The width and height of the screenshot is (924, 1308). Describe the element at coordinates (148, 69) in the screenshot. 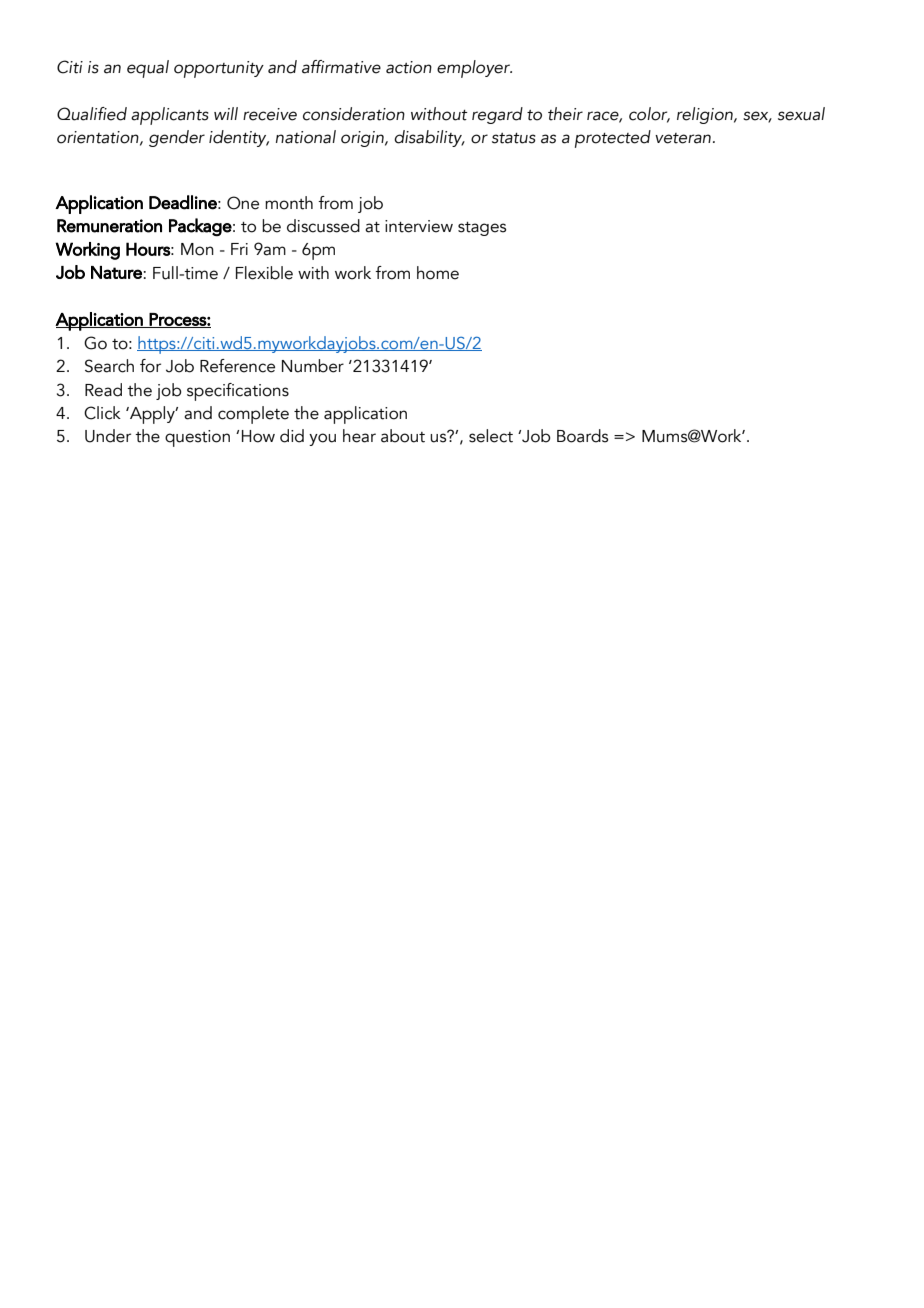

I see `equal` at that location.
